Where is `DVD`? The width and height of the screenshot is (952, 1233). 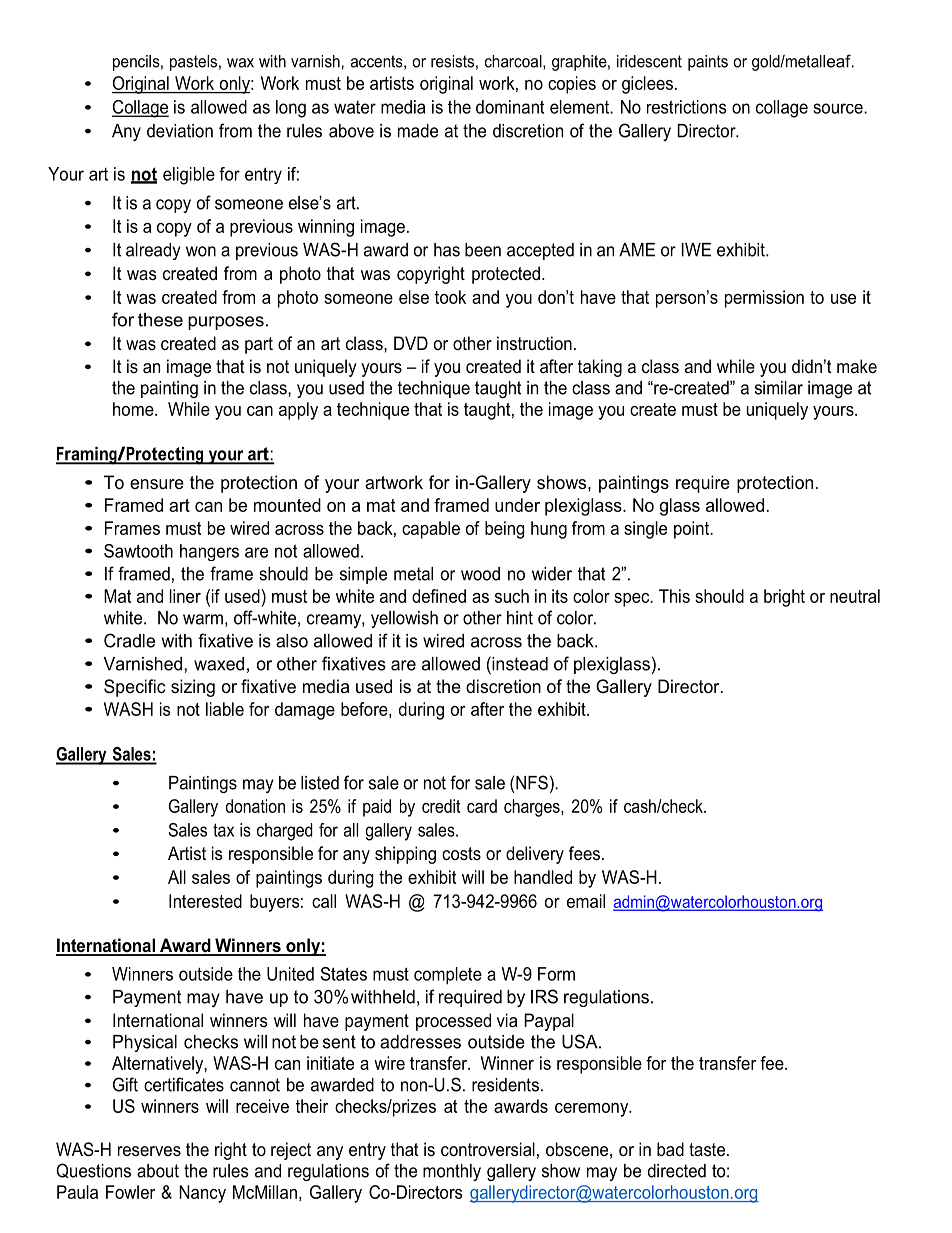 DVD is located at coordinates (411, 343).
